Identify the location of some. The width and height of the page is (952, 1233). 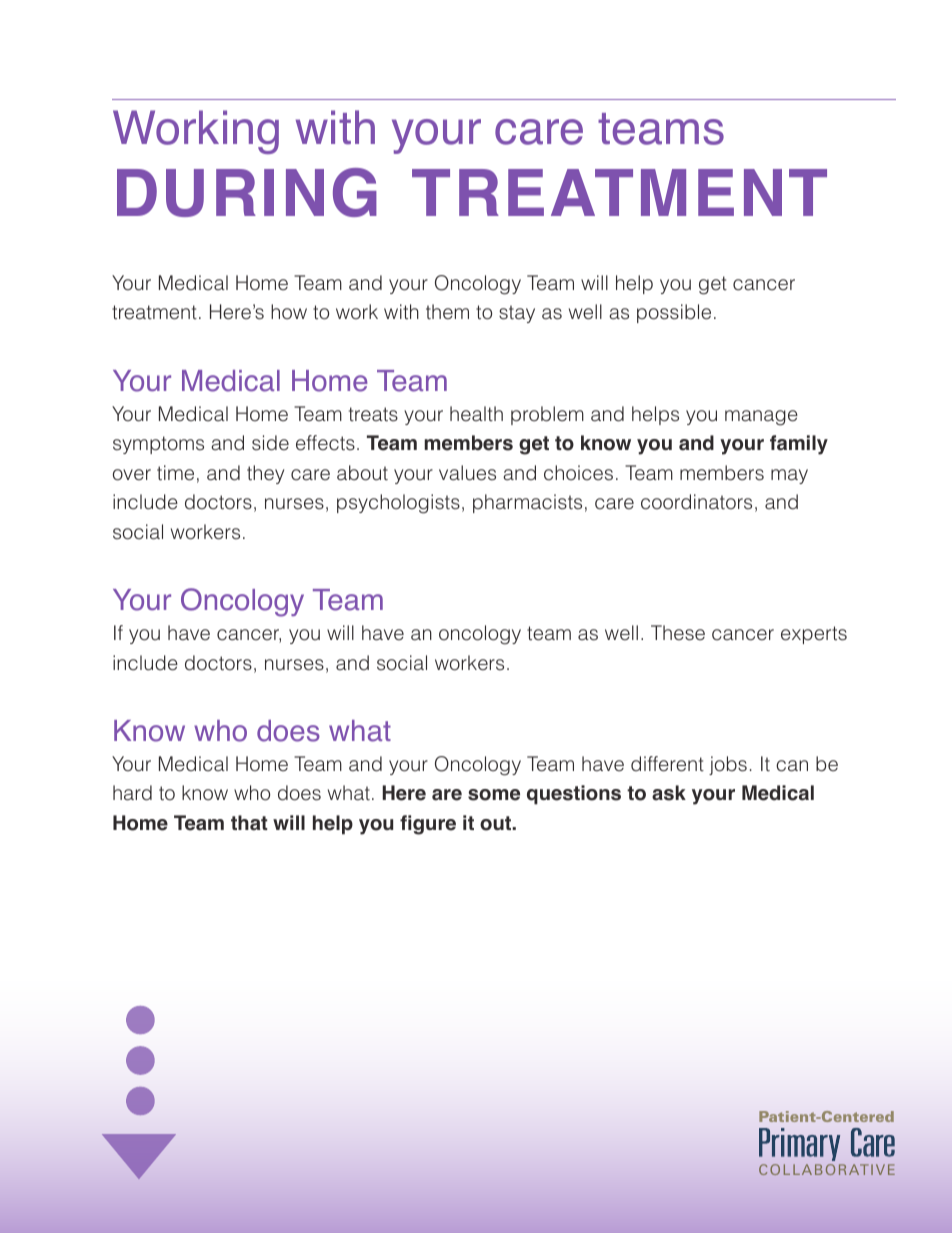
(494, 795).
